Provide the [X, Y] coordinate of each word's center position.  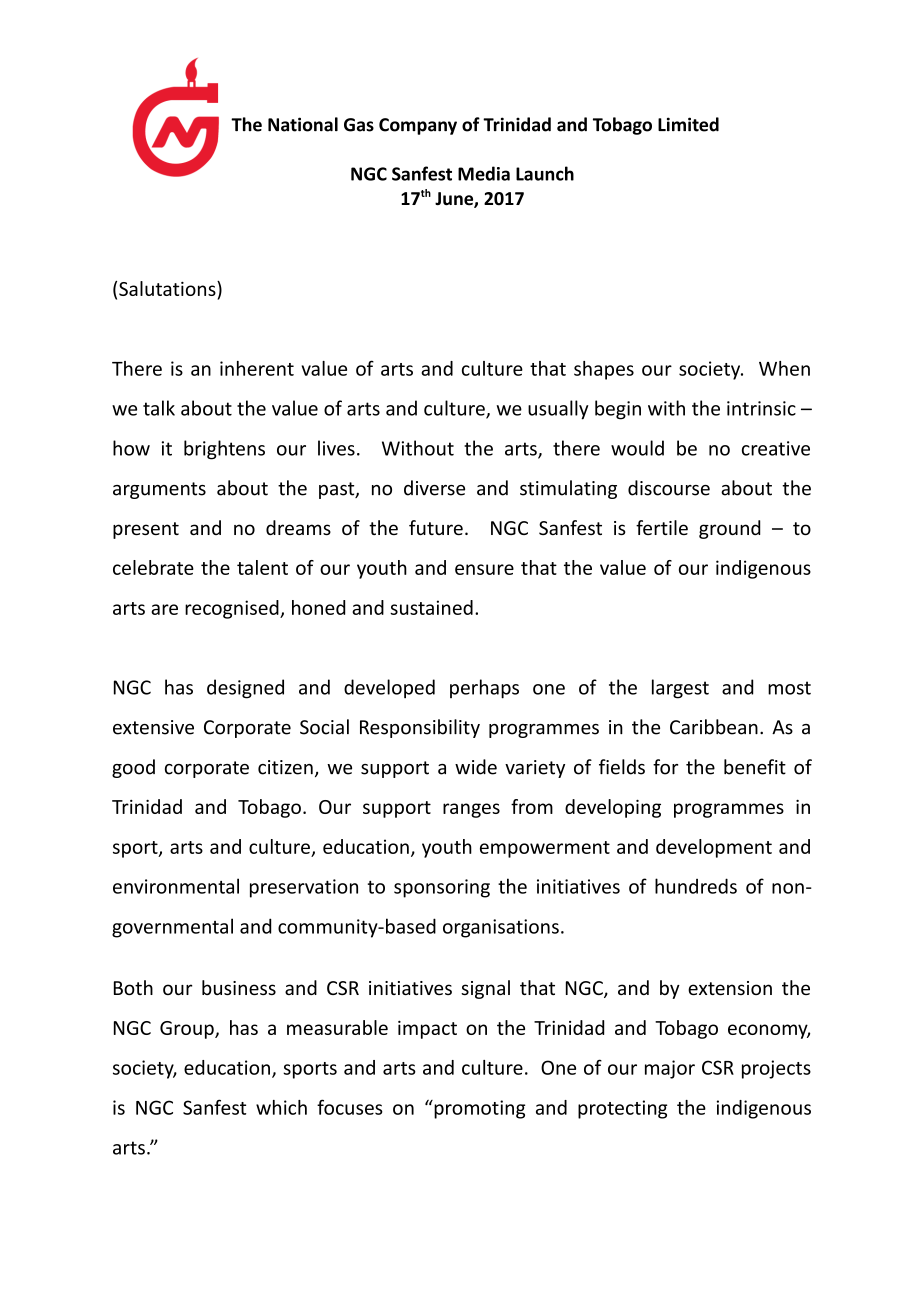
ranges [471, 810]
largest [680, 689]
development [714, 848]
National [303, 124]
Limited [688, 124]
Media [484, 173]
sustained [431, 607]
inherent [257, 368]
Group [188, 1030]
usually [558, 410]
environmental [176, 886]
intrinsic [761, 408]
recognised [233, 609]
